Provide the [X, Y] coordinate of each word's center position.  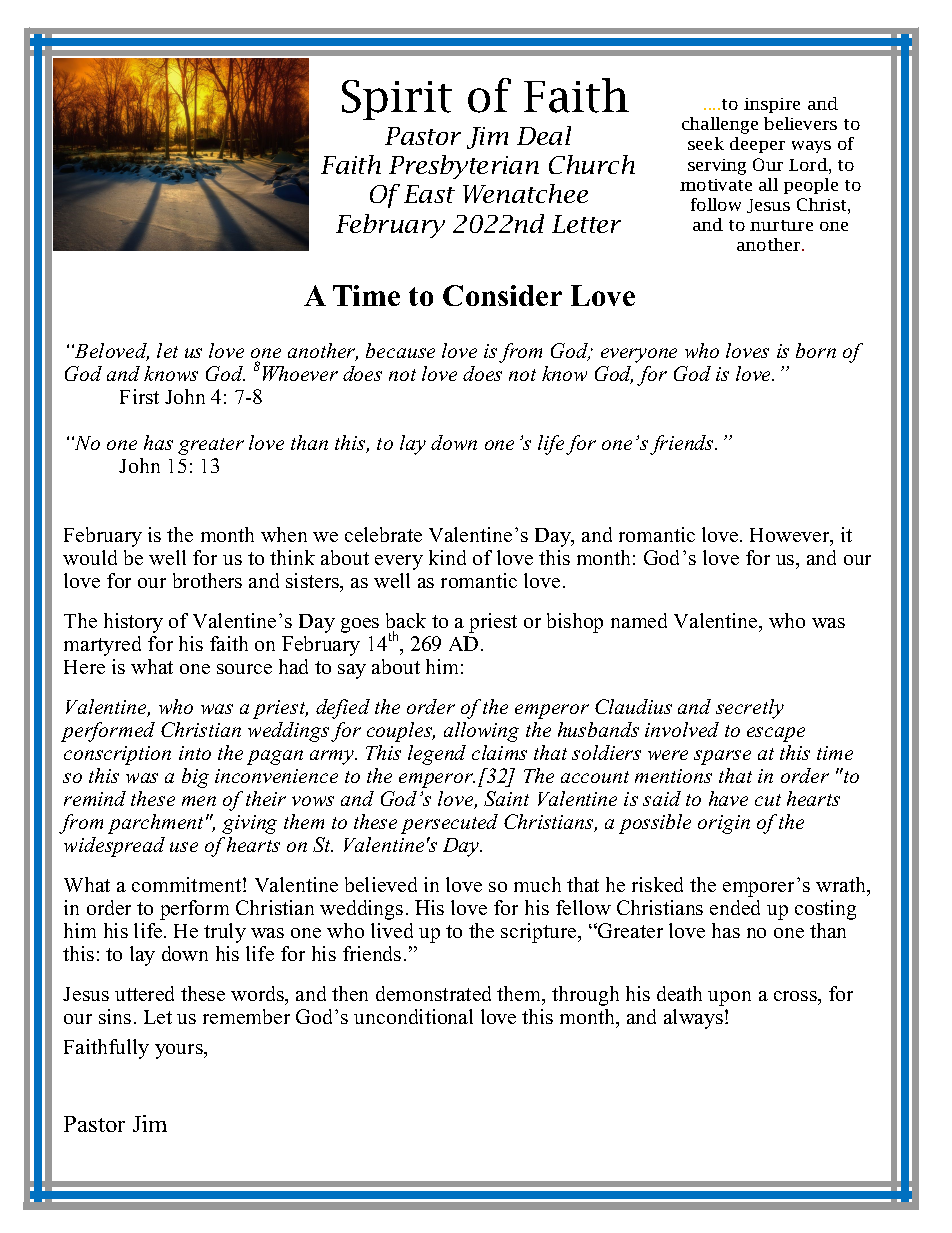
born [816, 350]
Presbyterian [464, 167]
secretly [750, 709]
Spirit [397, 100]
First [139, 396]
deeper [757, 145]
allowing [481, 732]
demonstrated [433, 993]
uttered [144, 993]
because [400, 350]
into [195, 753]
